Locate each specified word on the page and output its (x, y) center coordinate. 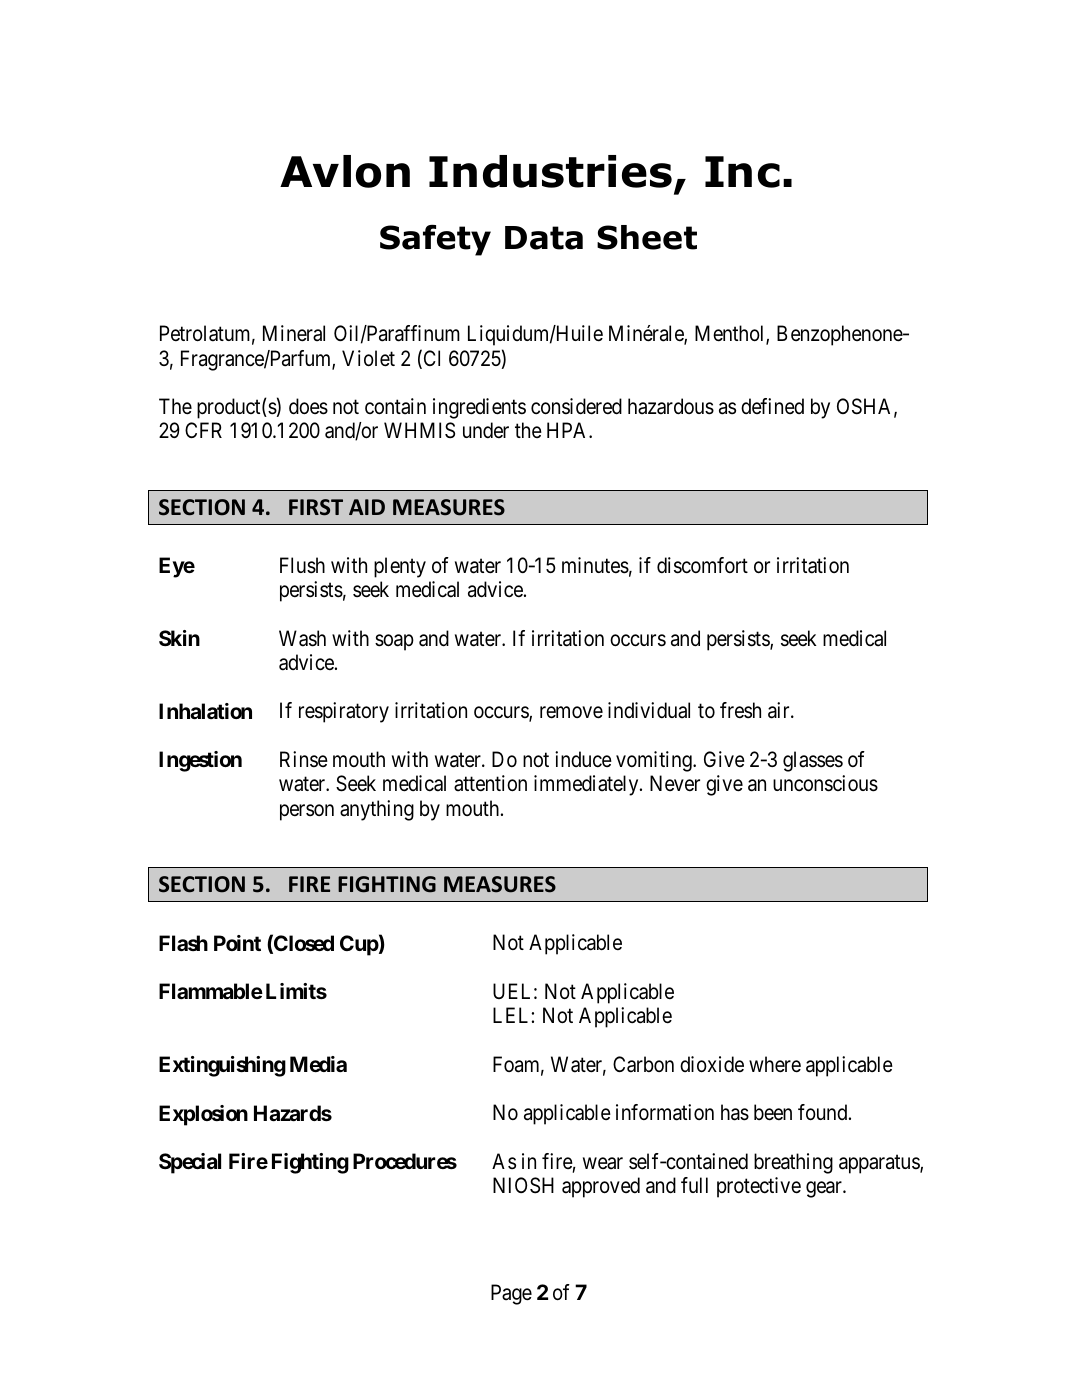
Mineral (294, 333)
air (780, 710)
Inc (742, 172)
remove (571, 713)
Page (511, 1294)
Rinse (304, 759)
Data (544, 238)
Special (190, 1163)
